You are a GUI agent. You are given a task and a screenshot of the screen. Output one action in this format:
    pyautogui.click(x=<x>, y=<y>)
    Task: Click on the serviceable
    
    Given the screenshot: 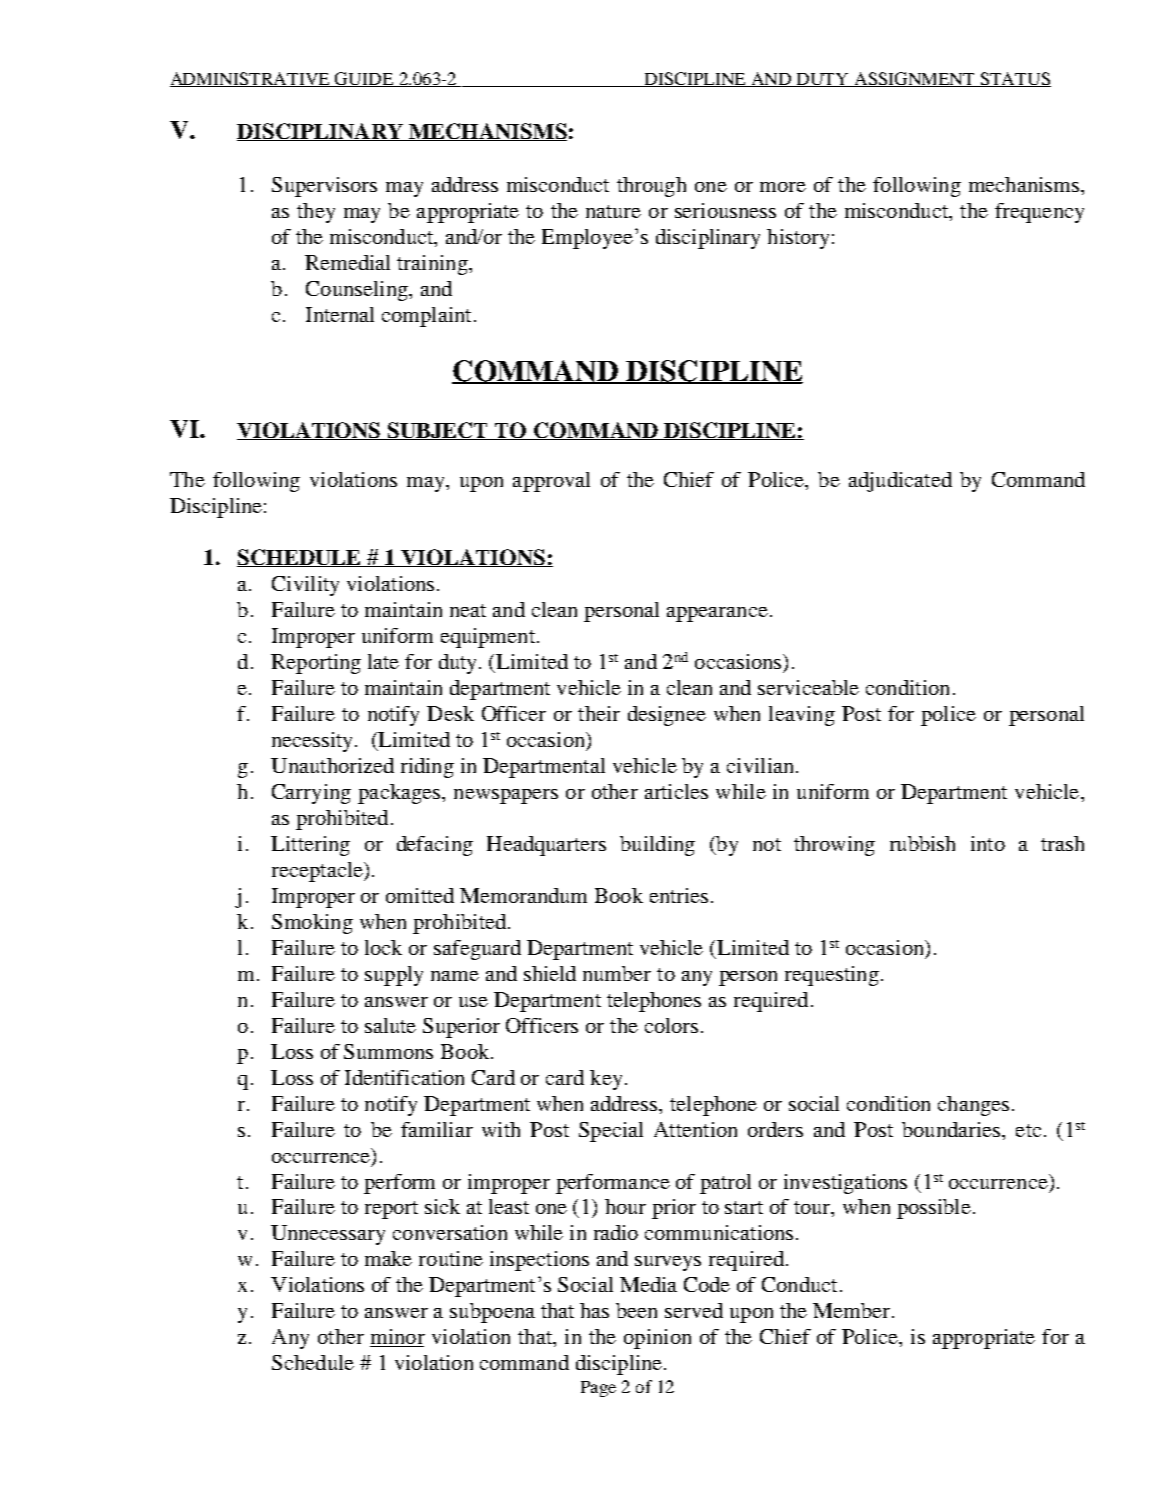 What is the action you would take?
    pyautogui.click(x=808, y=687)
